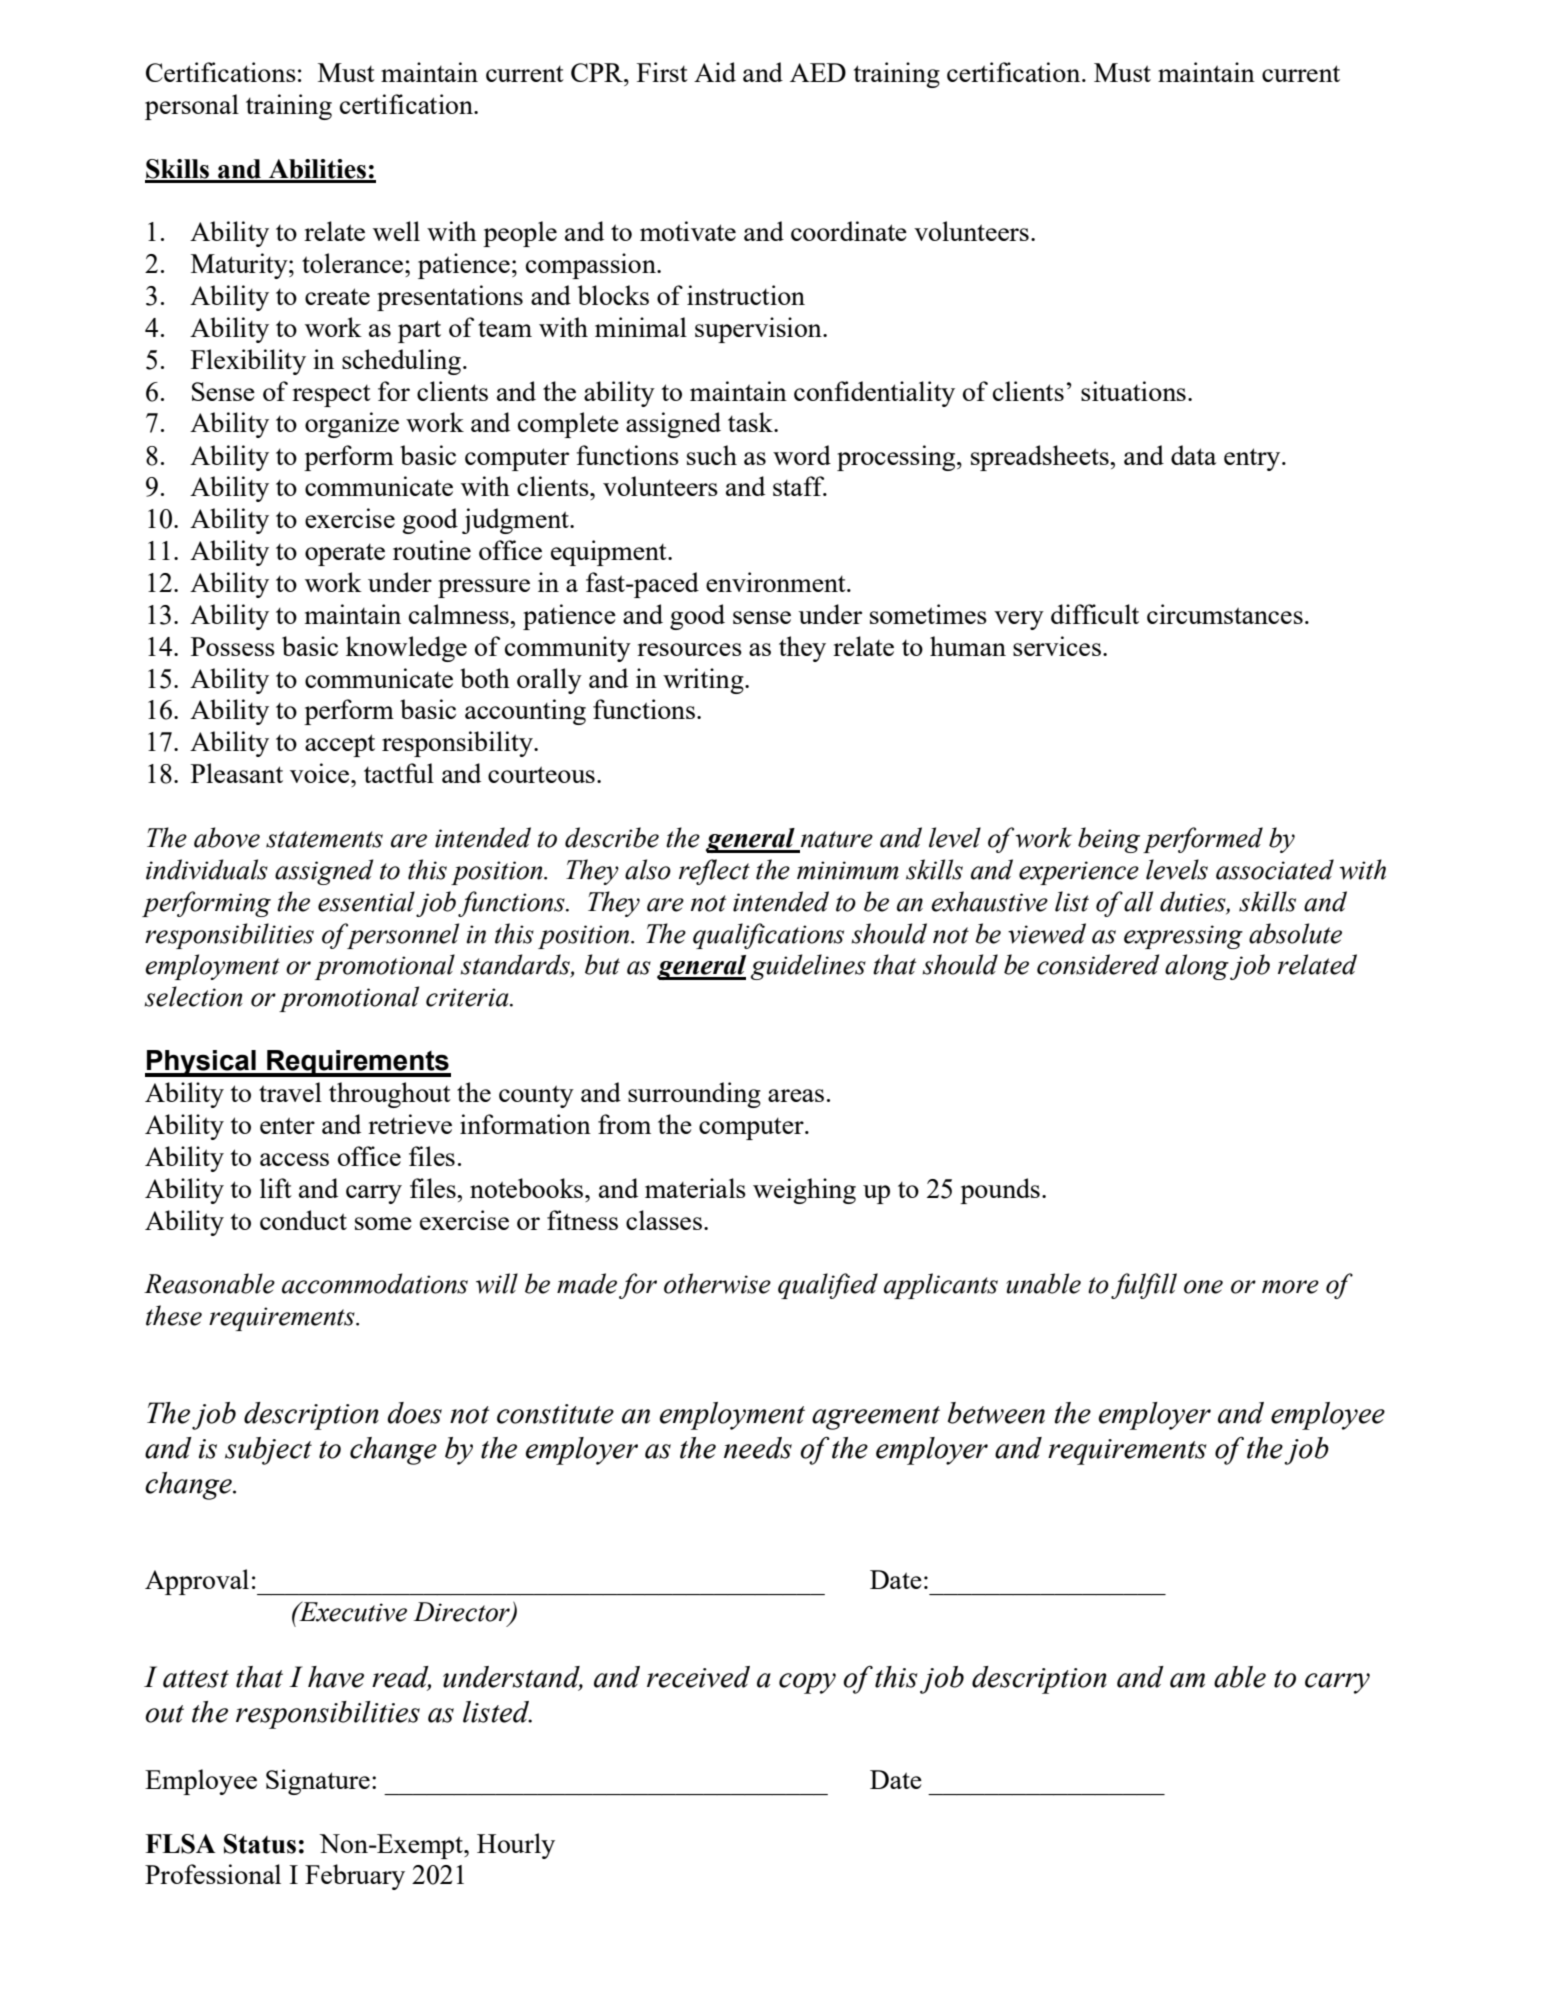 The height and width of the image is (1996, 1542). What do you see at coordinates (260, 1844) in the image?
I see `Status` at bounding box center [260, 1844].
